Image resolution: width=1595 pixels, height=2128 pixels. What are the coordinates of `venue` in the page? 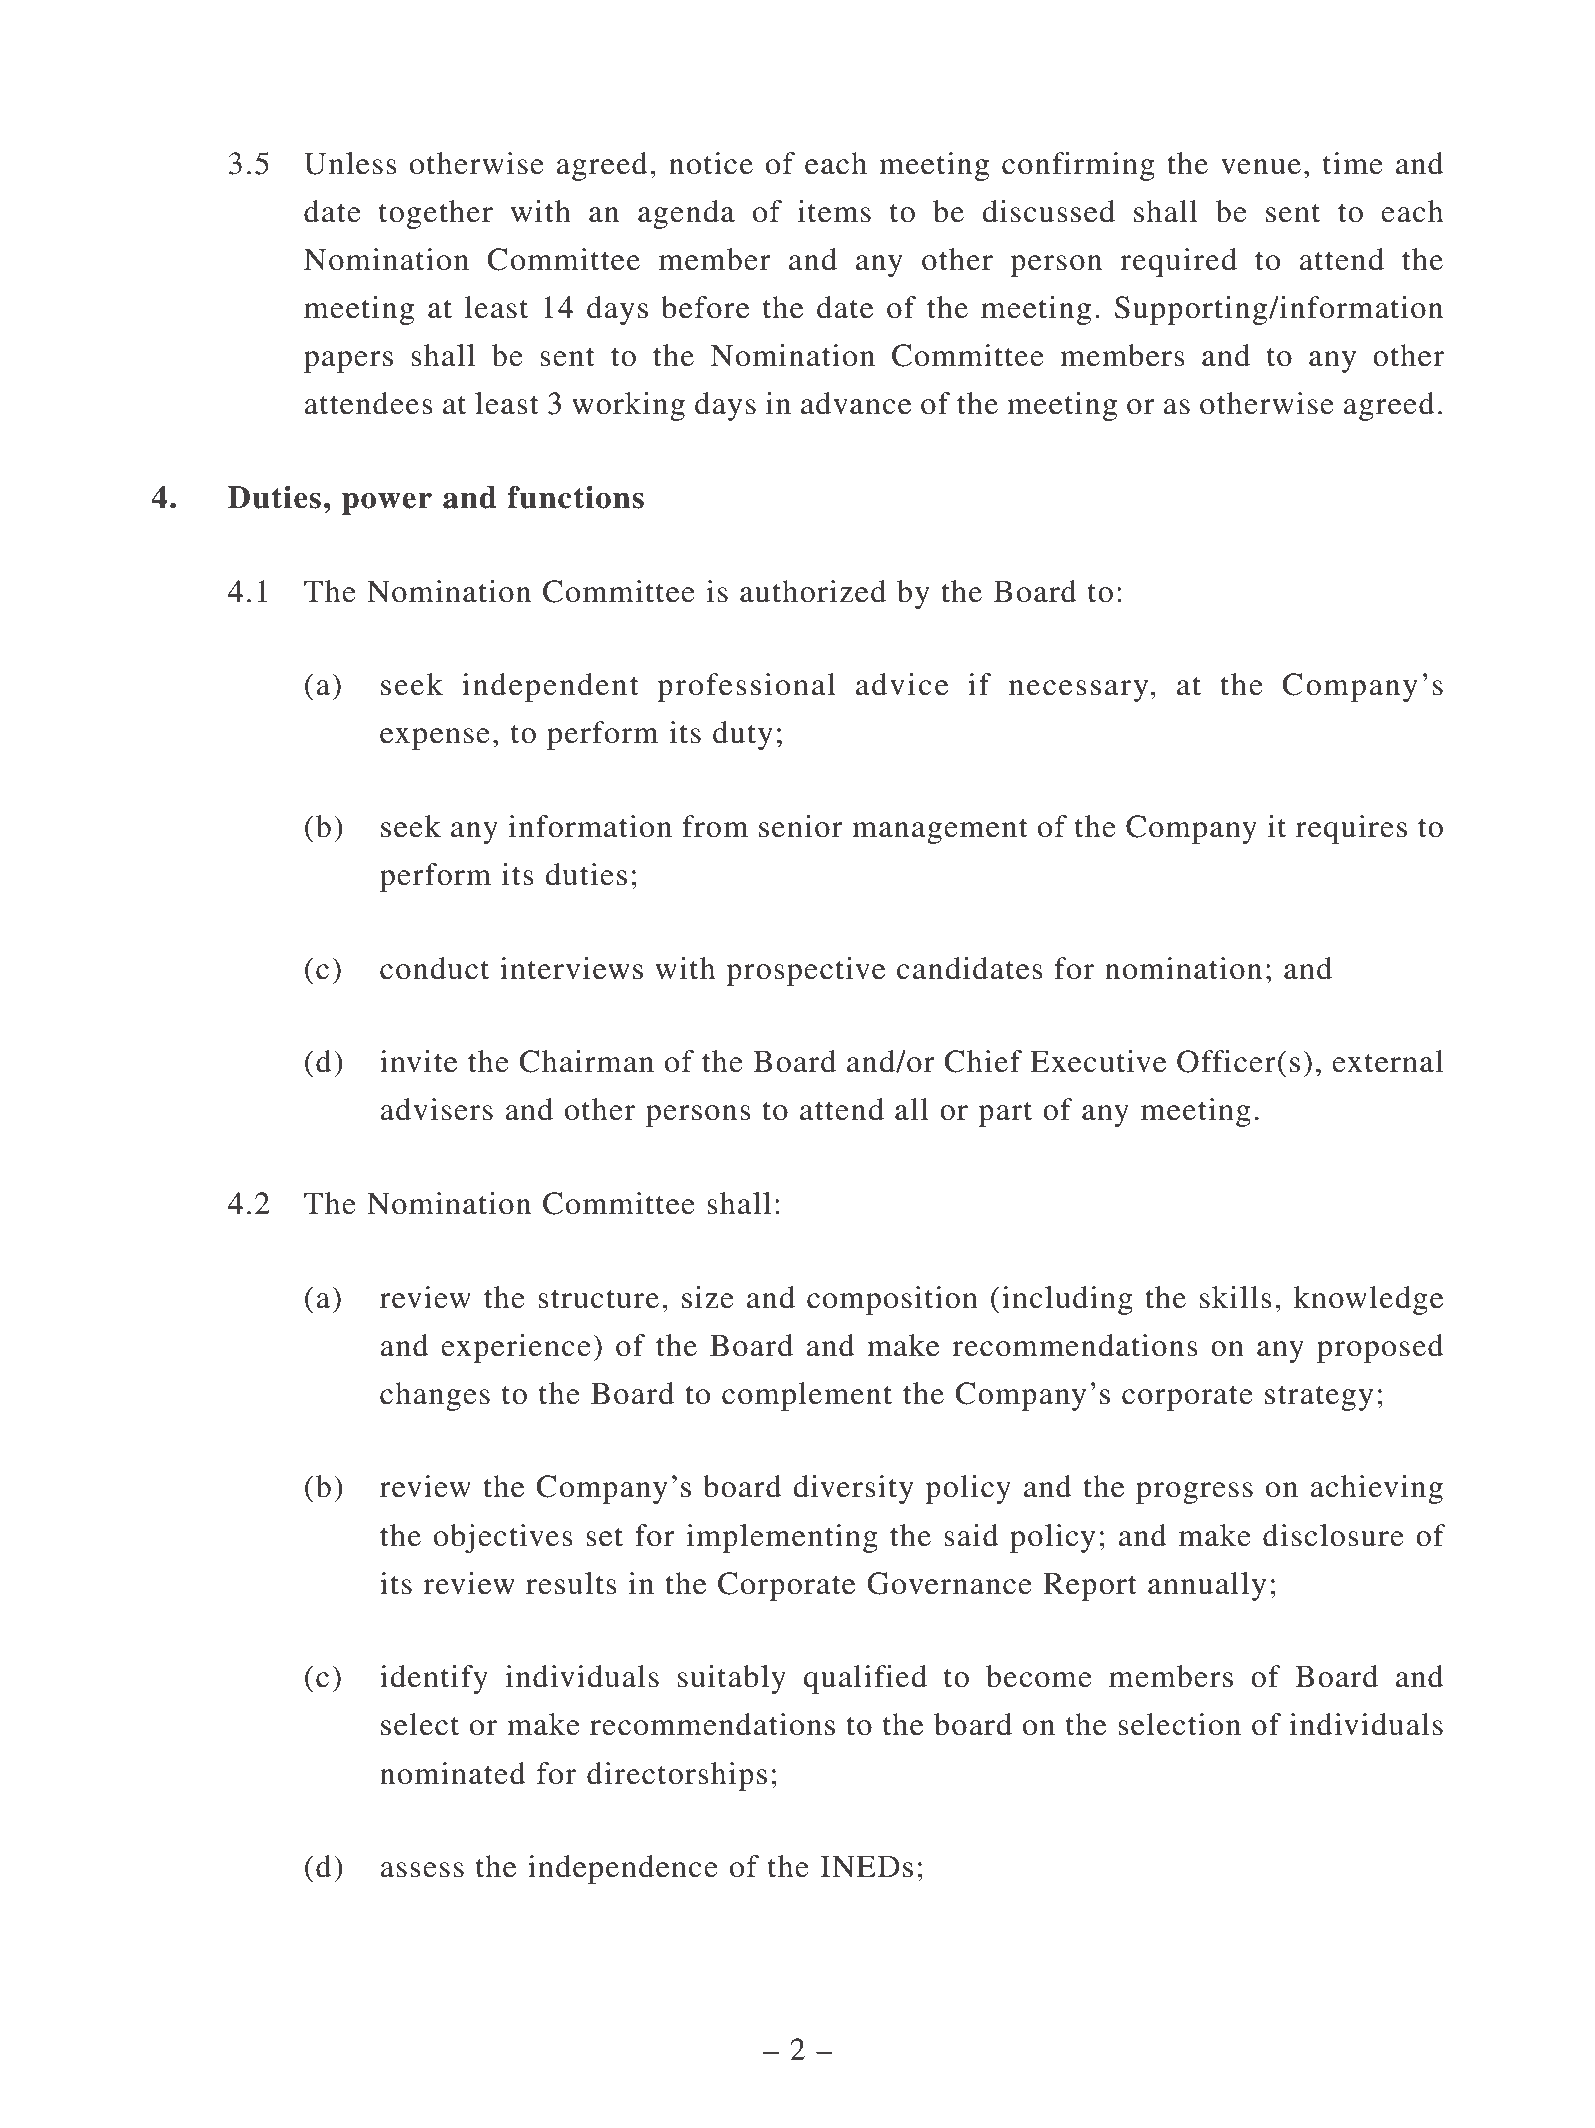 It's located at (1261, 167).
